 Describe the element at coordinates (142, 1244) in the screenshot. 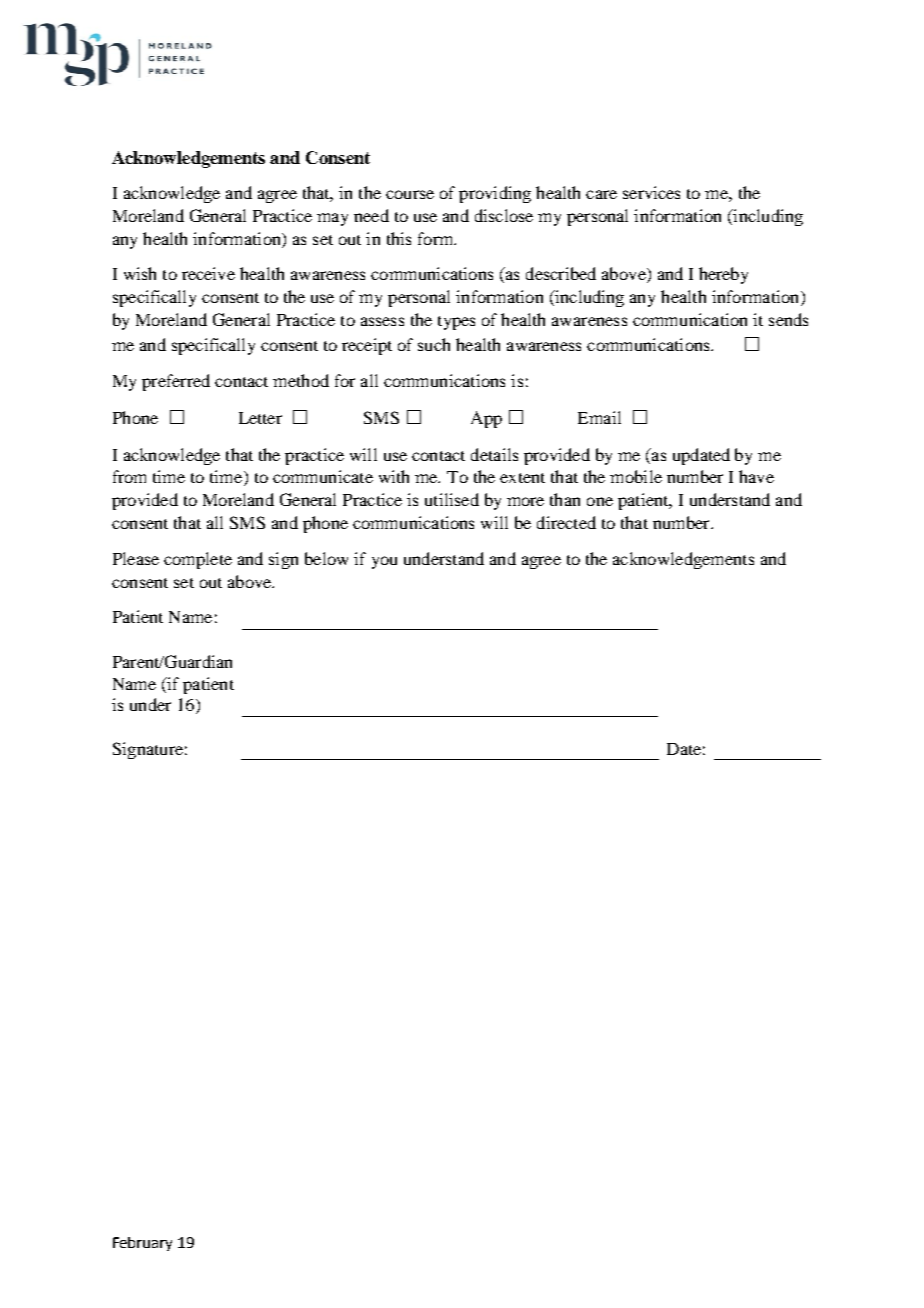

I see `February` at that location.
